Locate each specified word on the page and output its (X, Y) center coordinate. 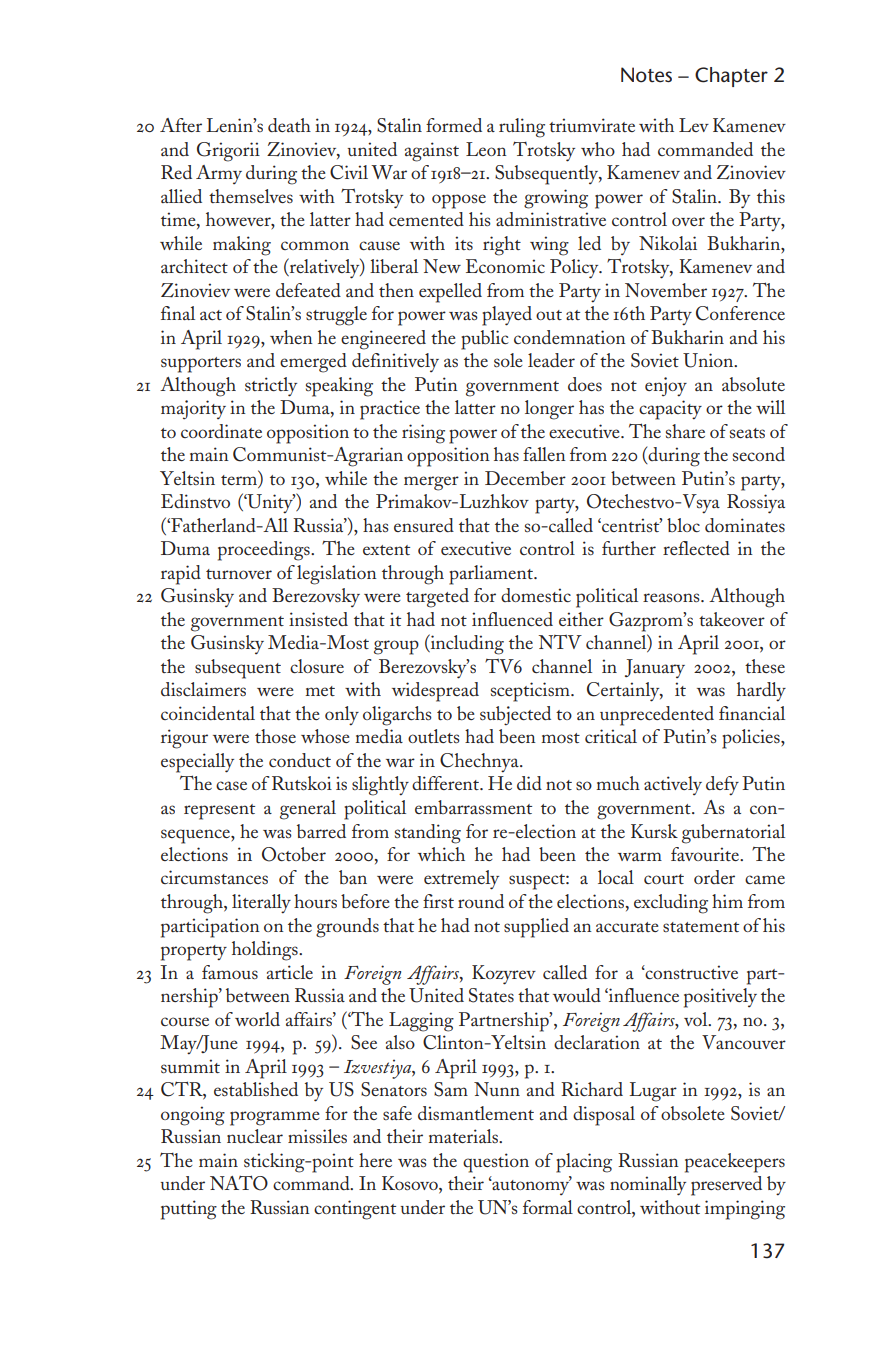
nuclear (255, 1136)
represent (219, 812)
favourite (706, 854)
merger (431, 483)
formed (454, 125)
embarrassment (473, 807)
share (685, 431)
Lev (694, 125)
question (496, 1163)
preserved (726, 1186)
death (289, 125)
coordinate (221, 431)
